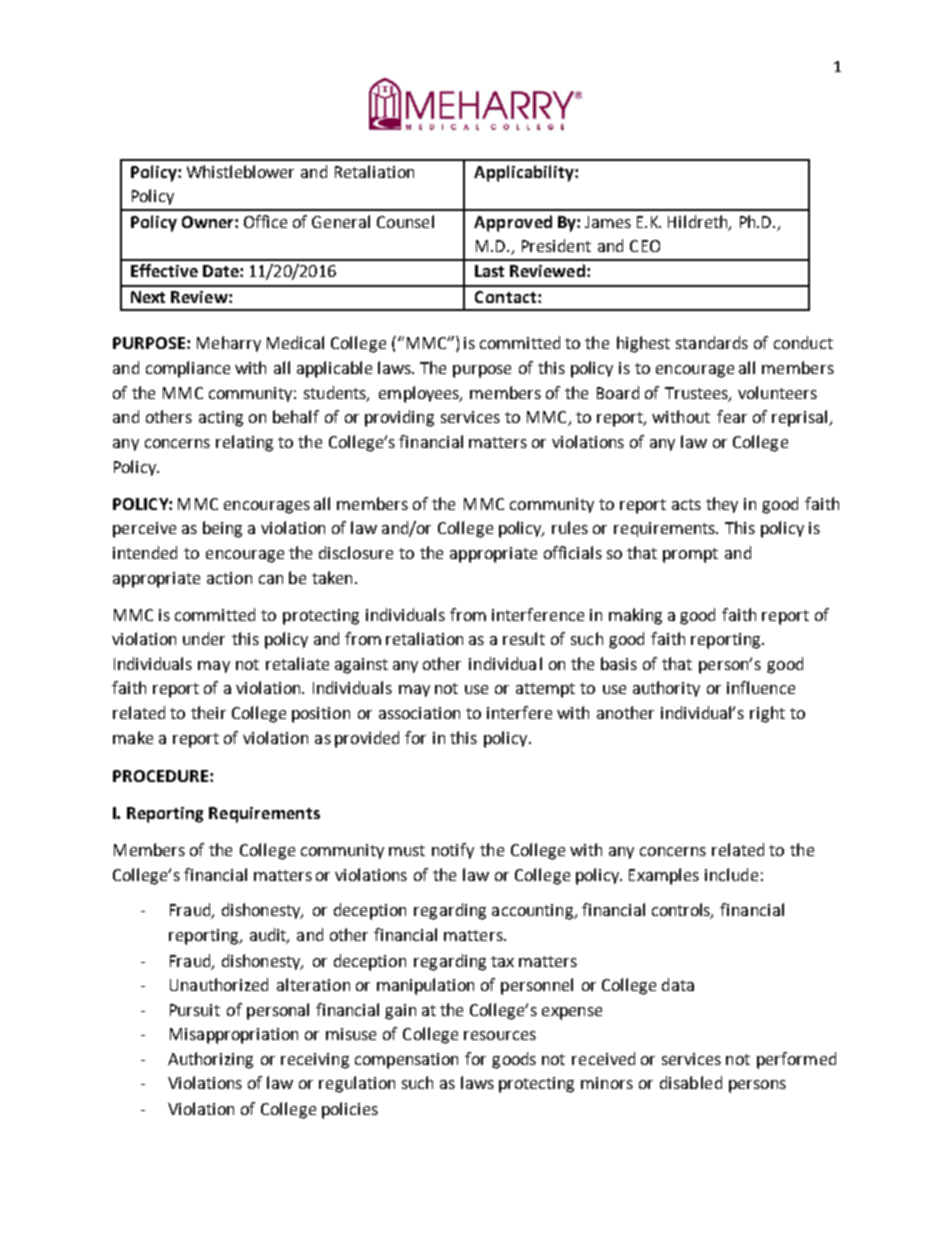  Describe the element at coordinates (210, 1060) in the screenshot. I see `Authorizing` at that location.
